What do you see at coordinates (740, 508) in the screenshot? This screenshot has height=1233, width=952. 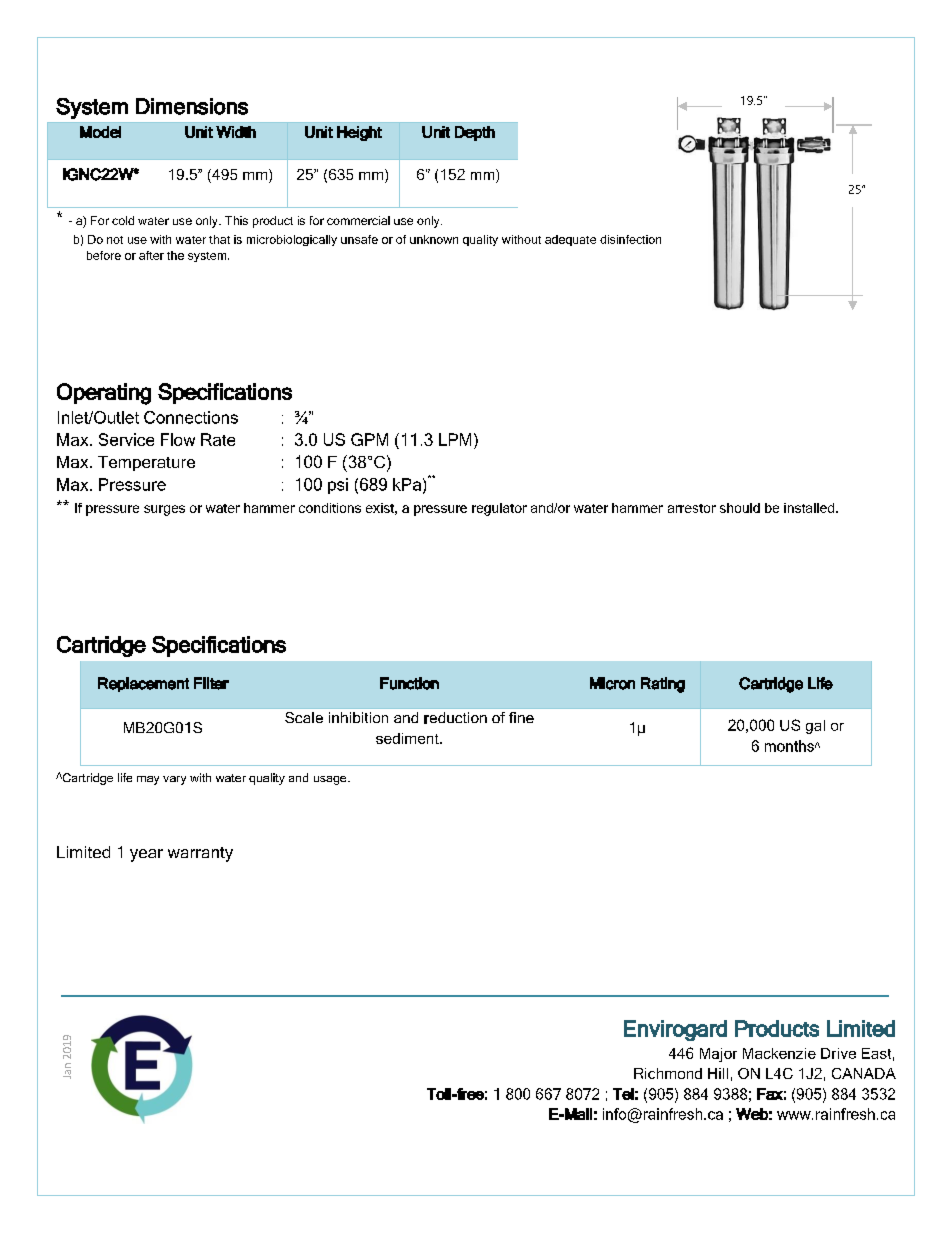 I see `should` at bounding box center [740, 508].
